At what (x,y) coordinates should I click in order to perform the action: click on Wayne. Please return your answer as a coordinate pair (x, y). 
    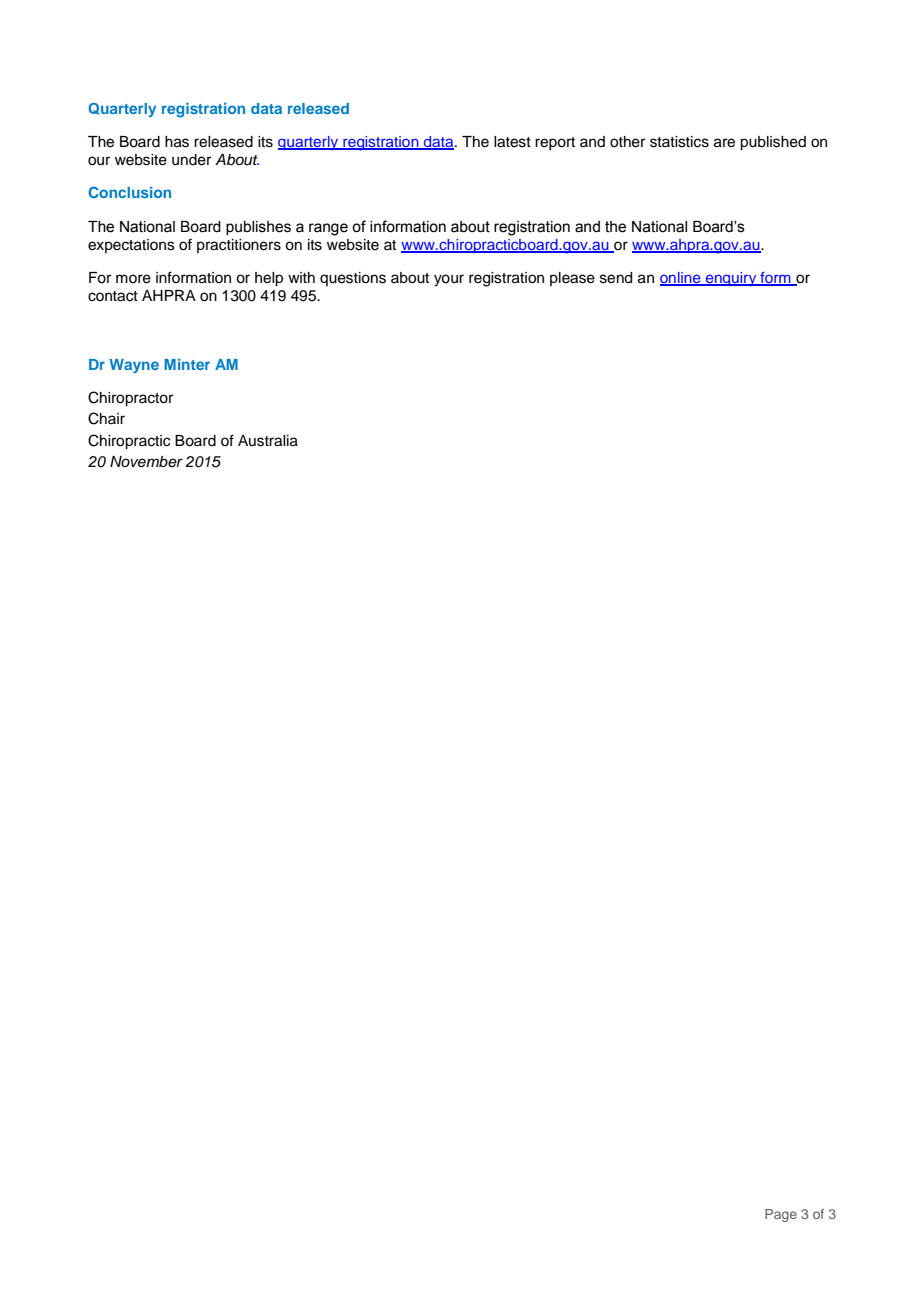
    Looking at the image, I should click on (134, 366).
